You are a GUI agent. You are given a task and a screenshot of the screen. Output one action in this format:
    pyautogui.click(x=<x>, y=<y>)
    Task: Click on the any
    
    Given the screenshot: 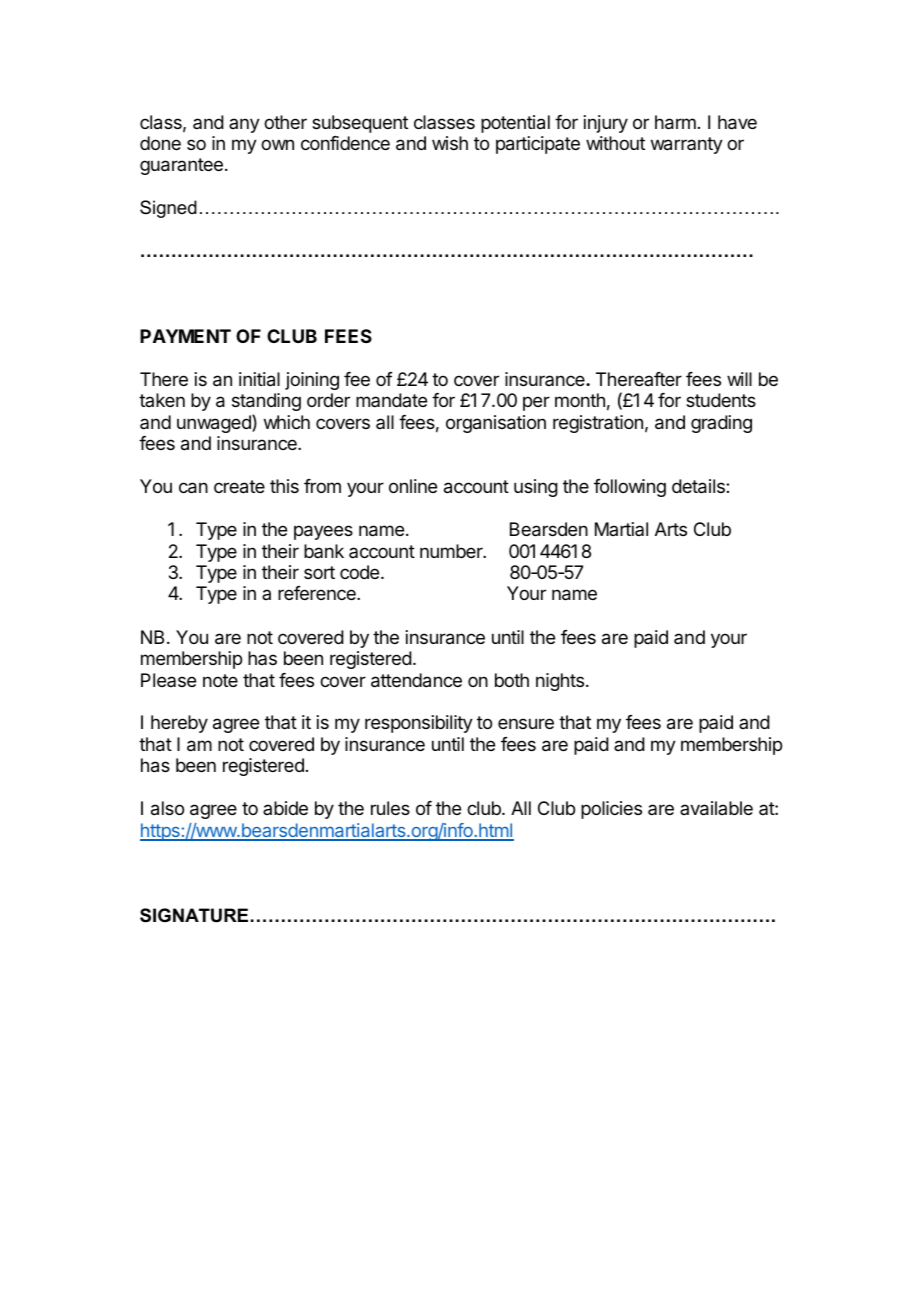 What is the action you would take?
    pyautogui.click(x=244, y=125)
